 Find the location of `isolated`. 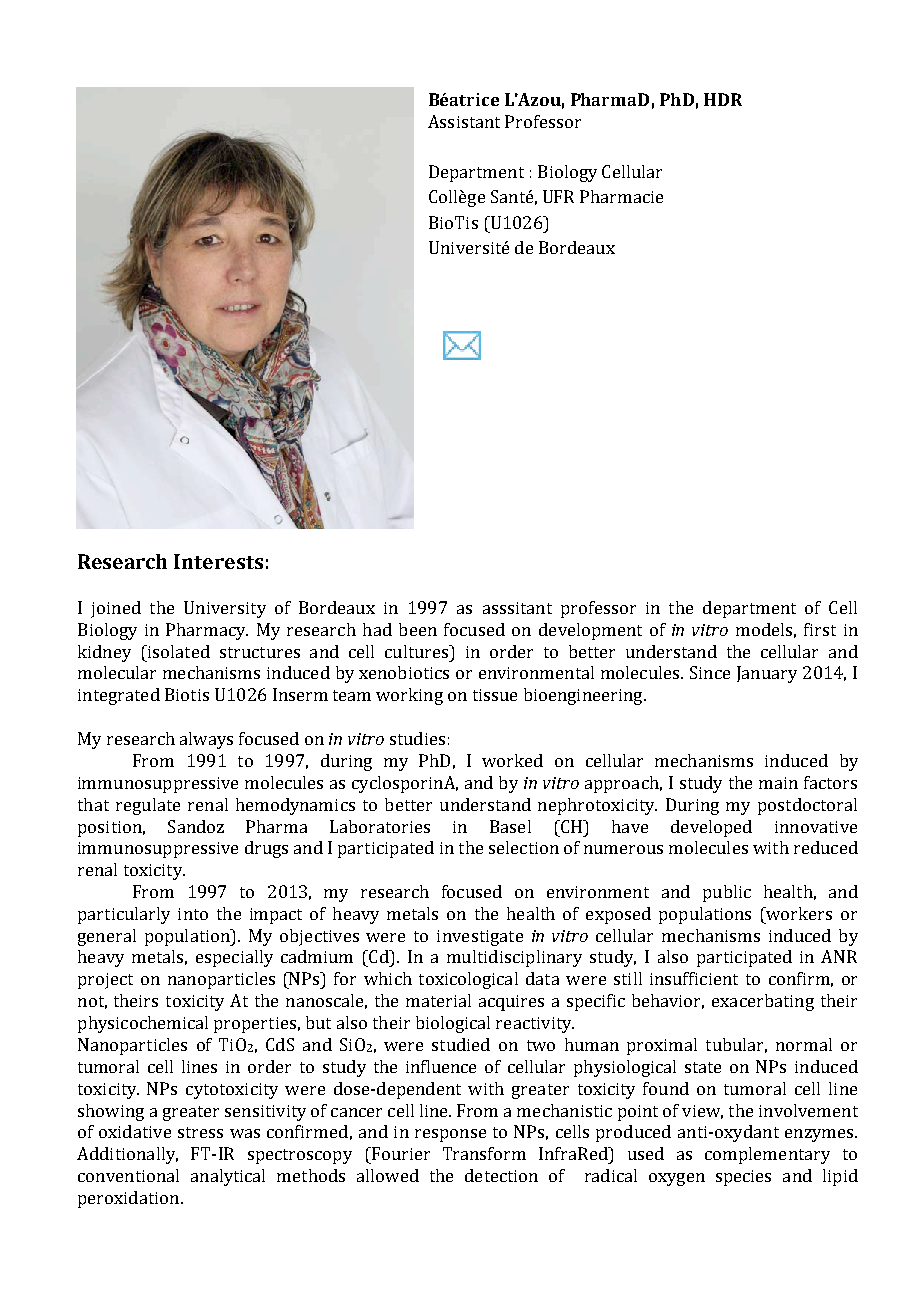

isolated is located at coordinates (177, 651).
